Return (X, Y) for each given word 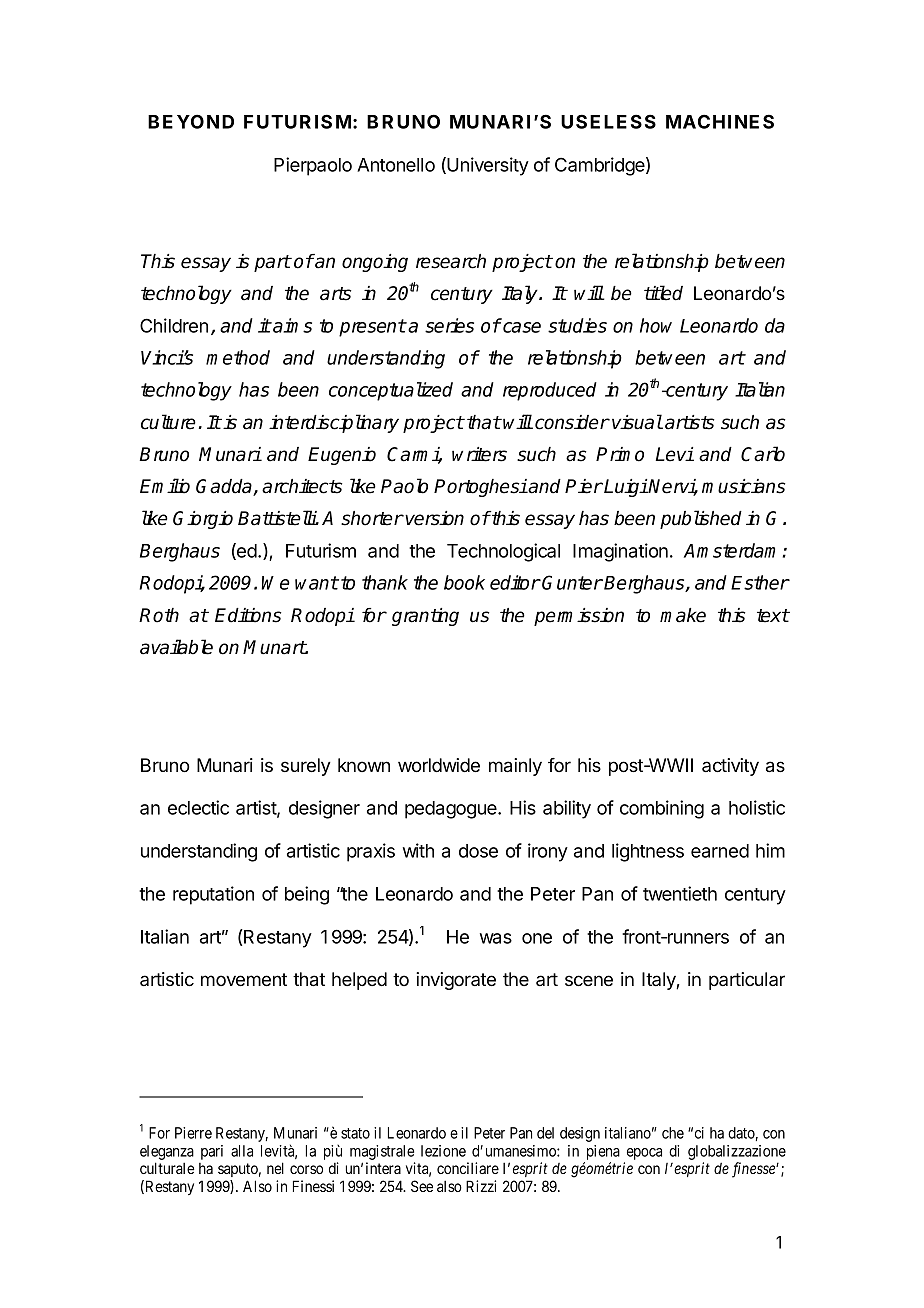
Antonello (396, 165)
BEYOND (191, 121)
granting (425, 617)
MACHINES (720, 121)
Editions (248, 615)
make (683, 615)
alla (242, 1151)
